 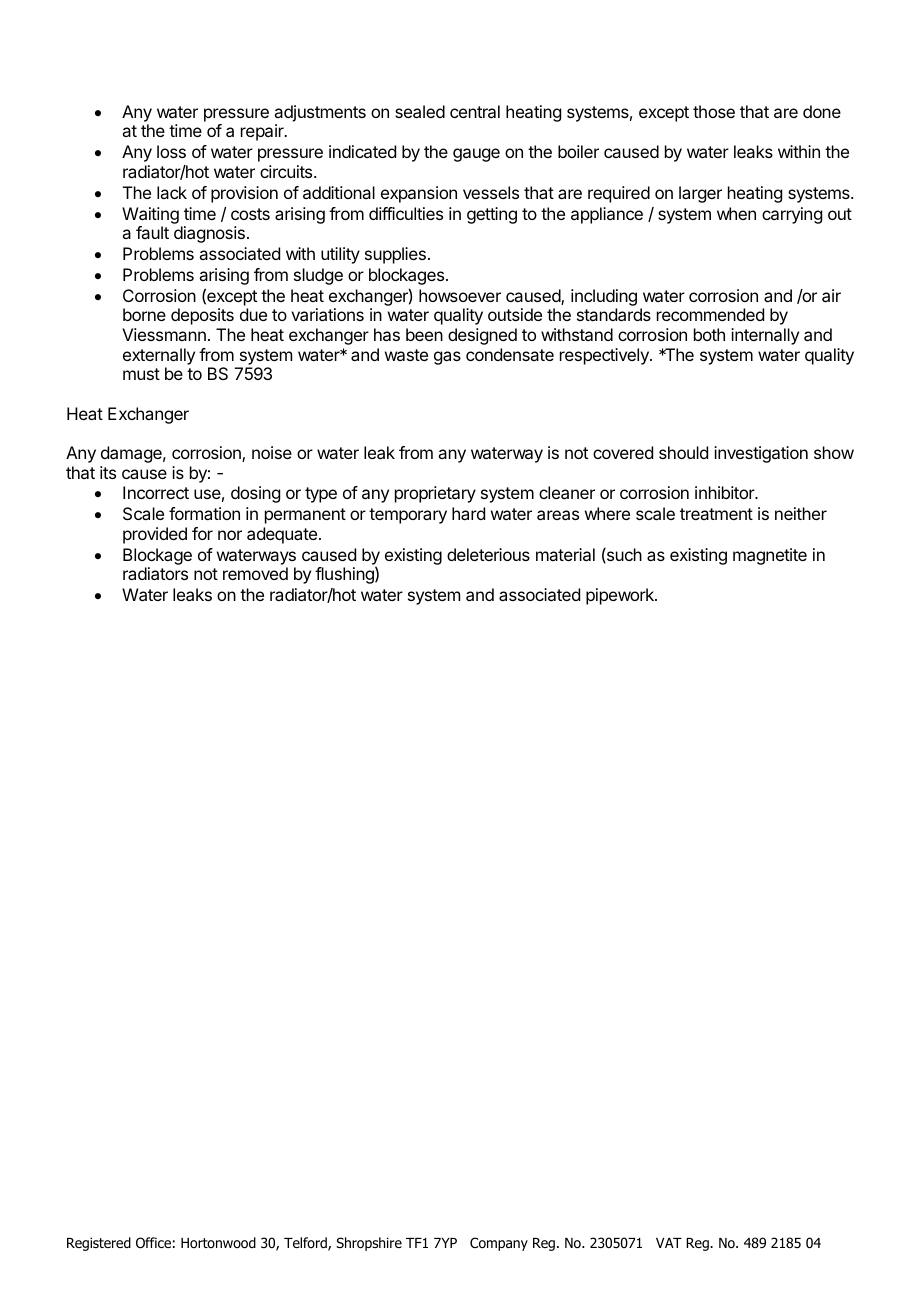 I want to click on magnetite, so click(x=770, y=556).
